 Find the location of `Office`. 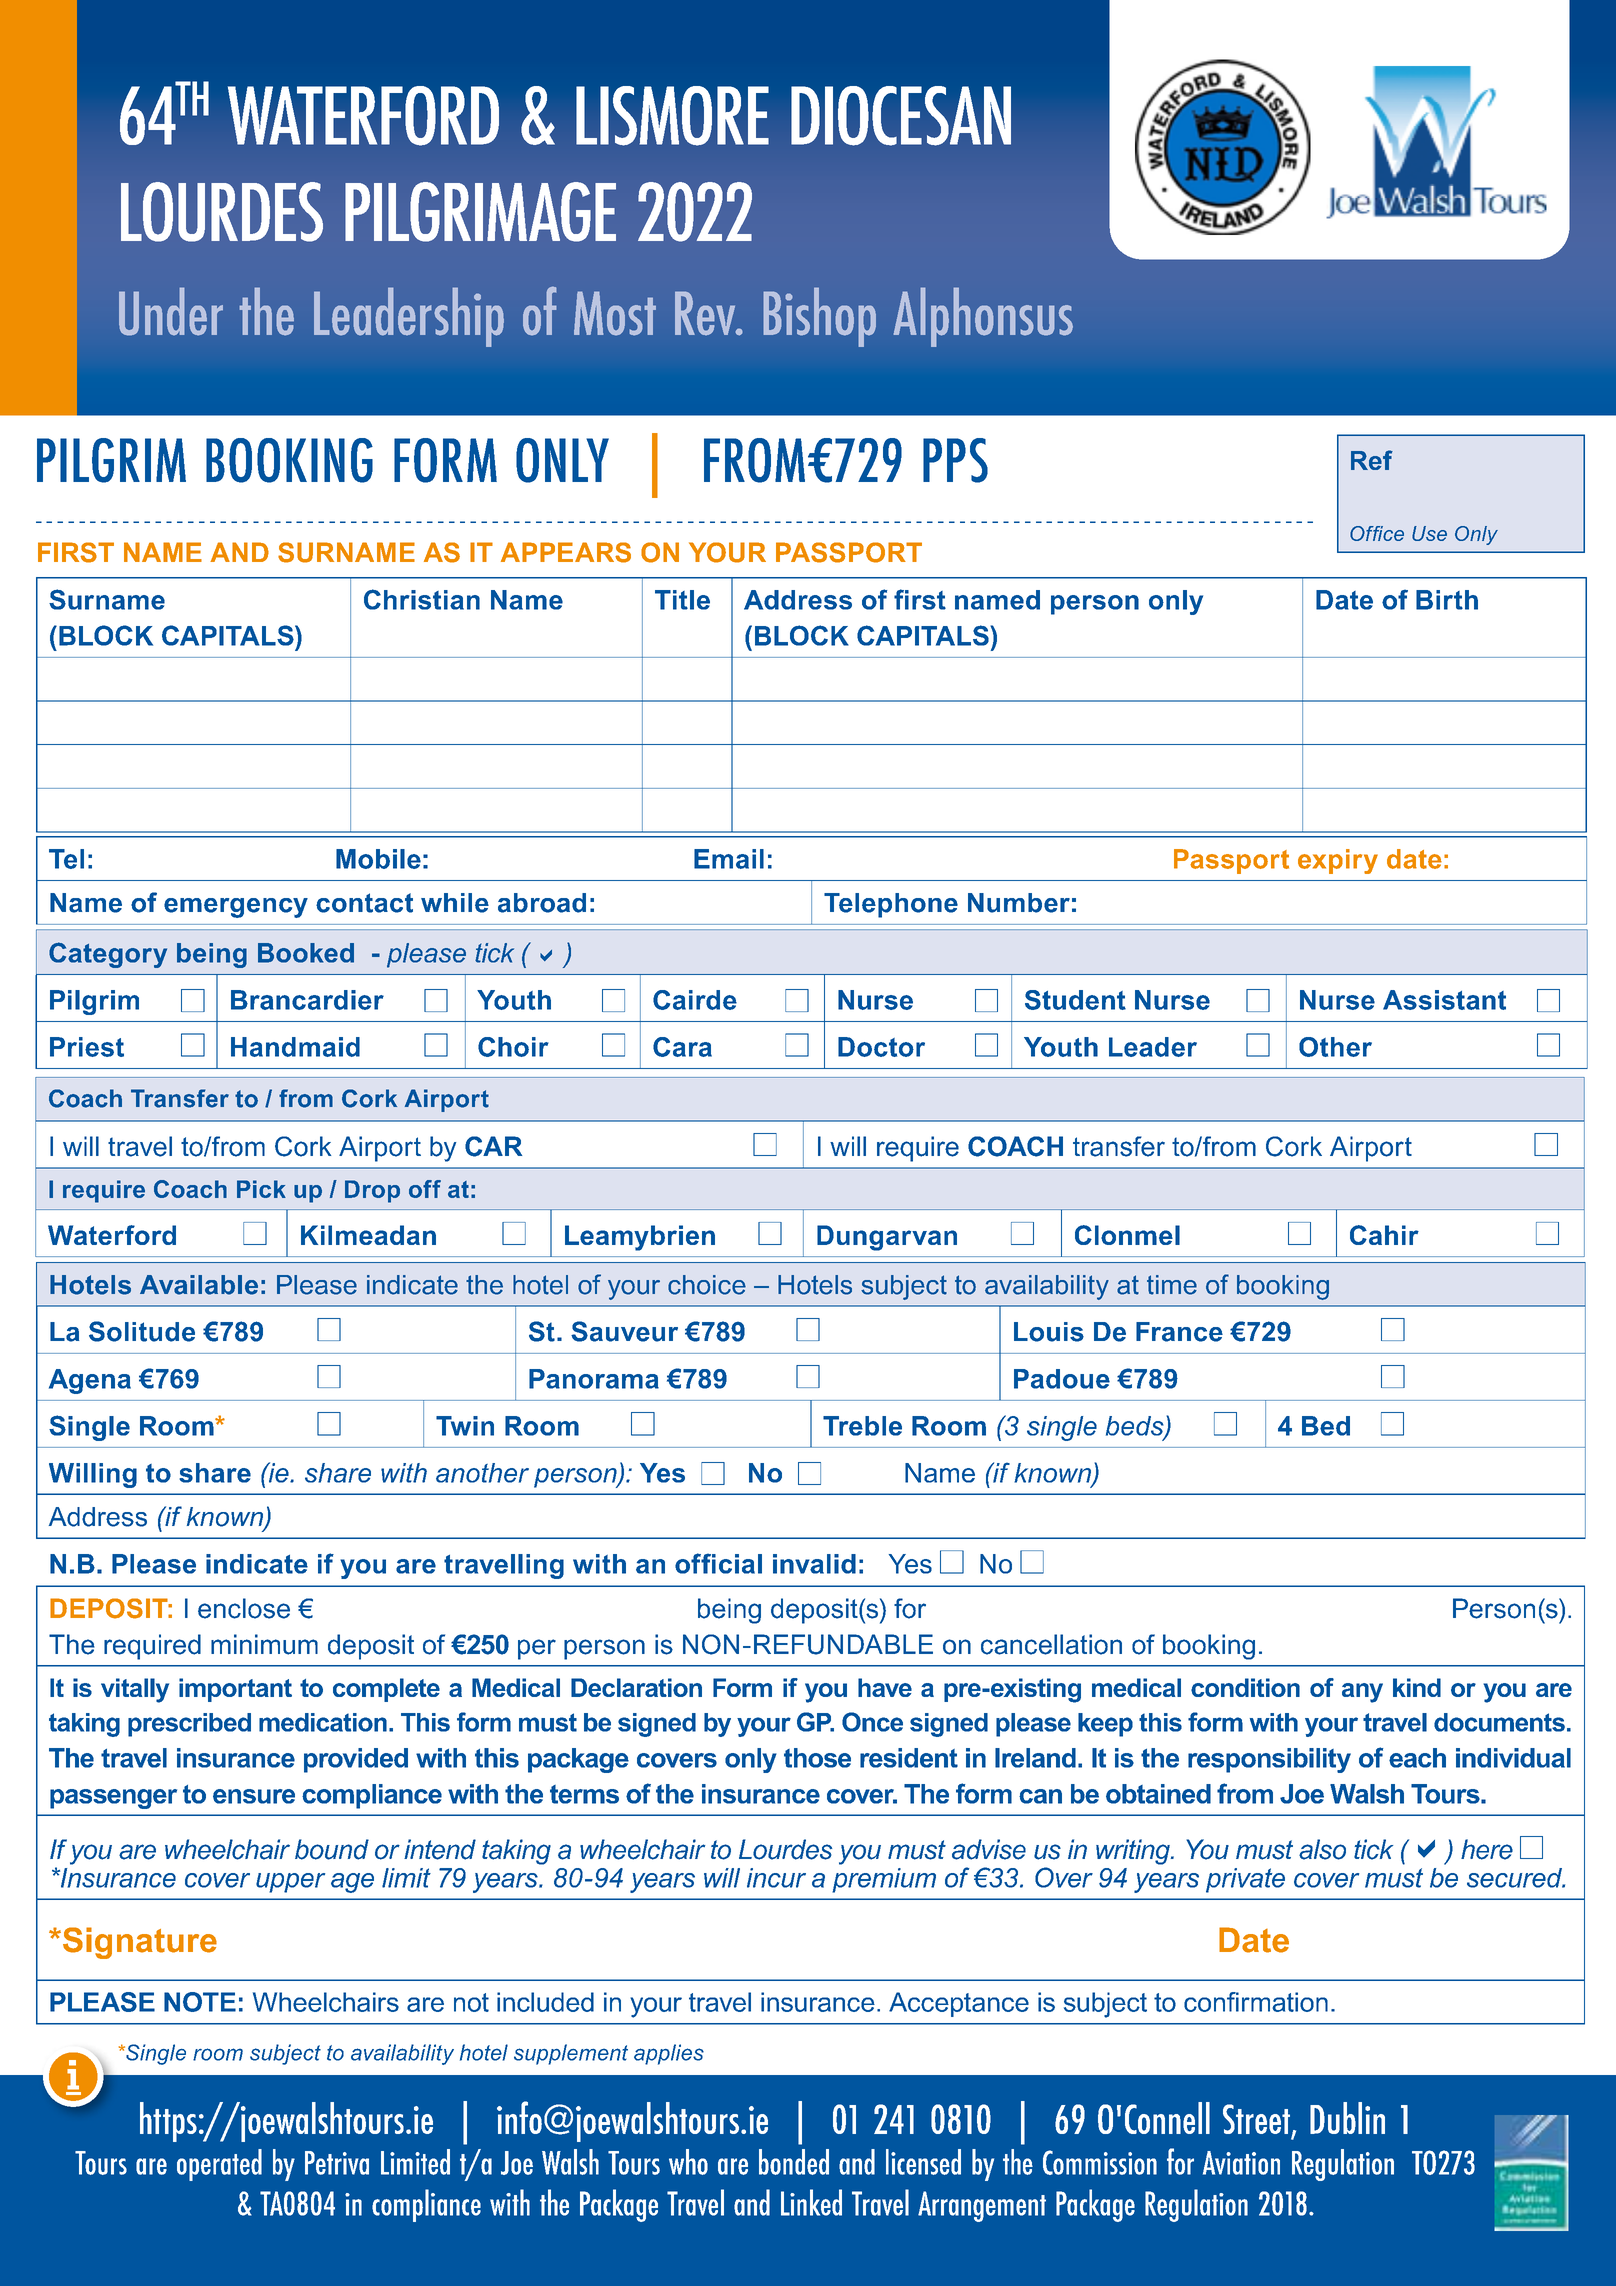

Office is located at coordinates (1377, 533).
